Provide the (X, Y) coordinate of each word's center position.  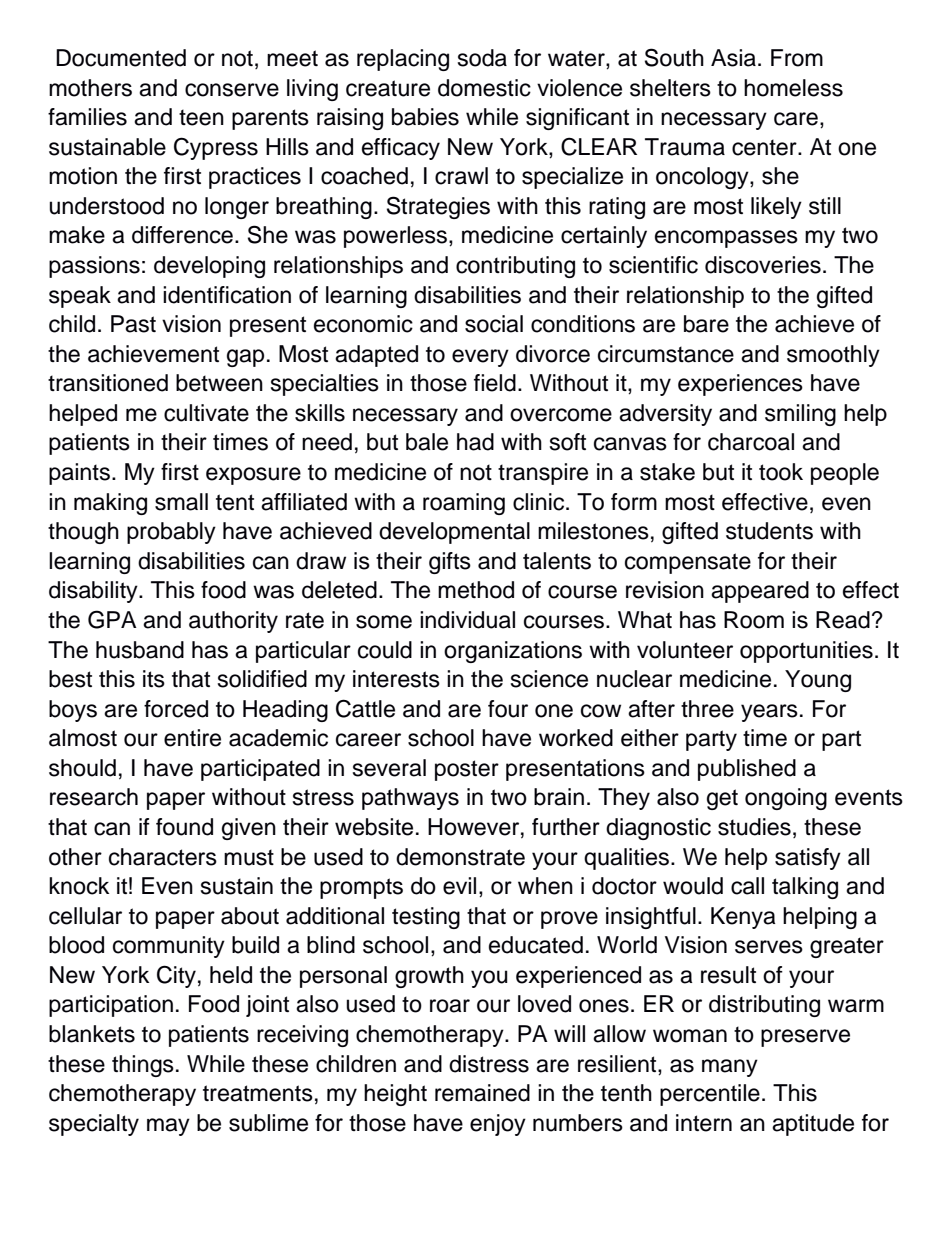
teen (201, 117)
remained (482, 1093)
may (168, 1127)
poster (467, 770)
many (730, 1068)
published (747, 770)
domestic (484, 88)
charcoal (751, 442)
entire (192, 738)
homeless (793, 88)
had (475, 442)
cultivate (206, 413)
